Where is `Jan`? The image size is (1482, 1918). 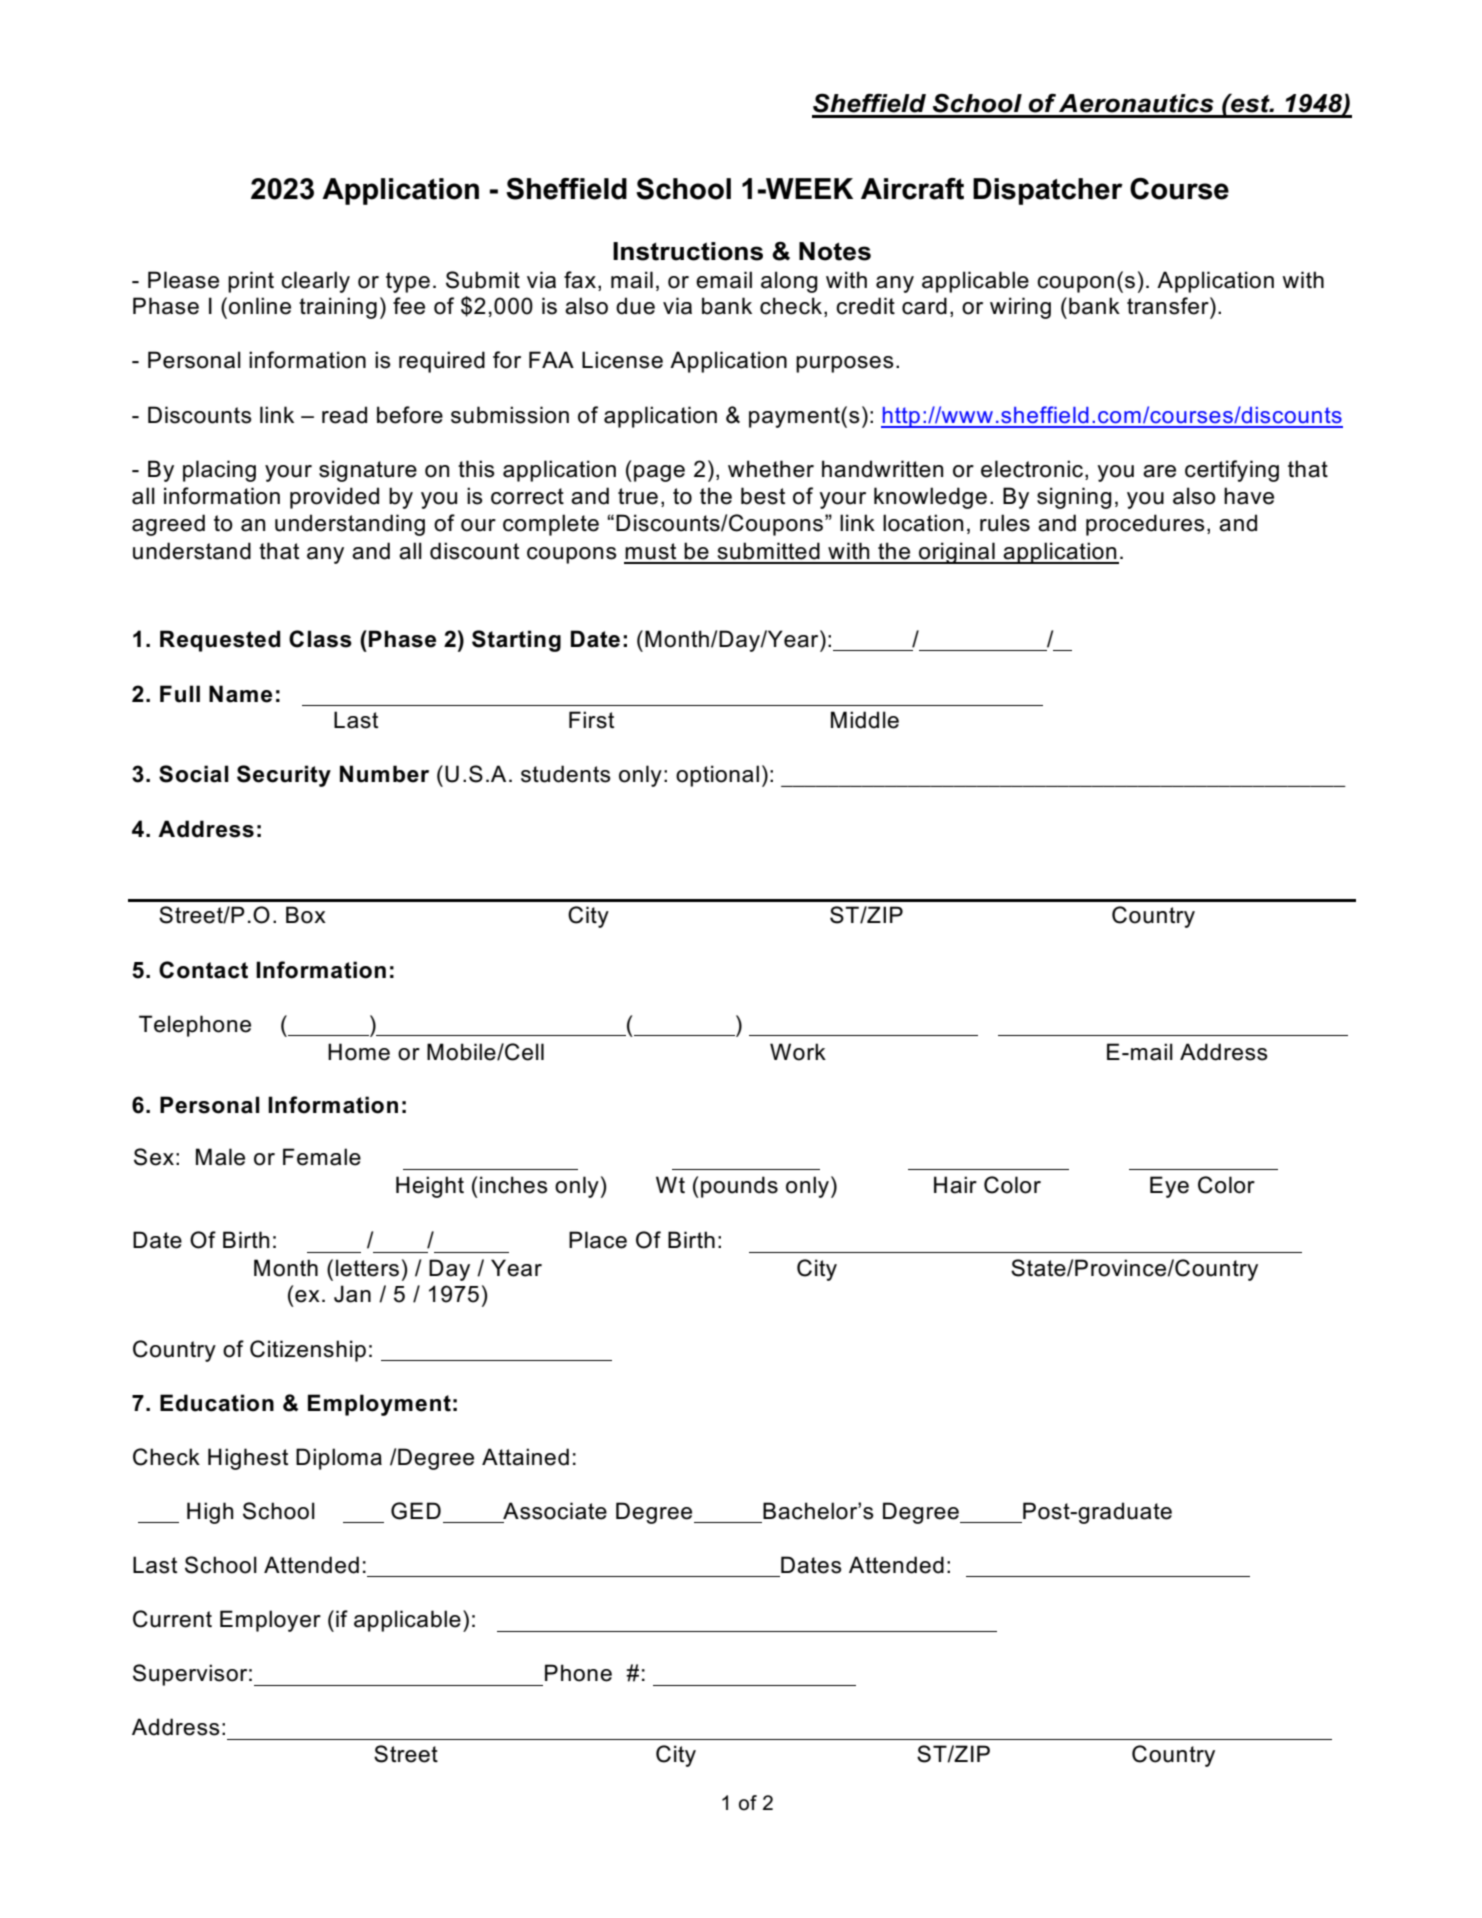 Jan is located at coordinates (352, 1294).
